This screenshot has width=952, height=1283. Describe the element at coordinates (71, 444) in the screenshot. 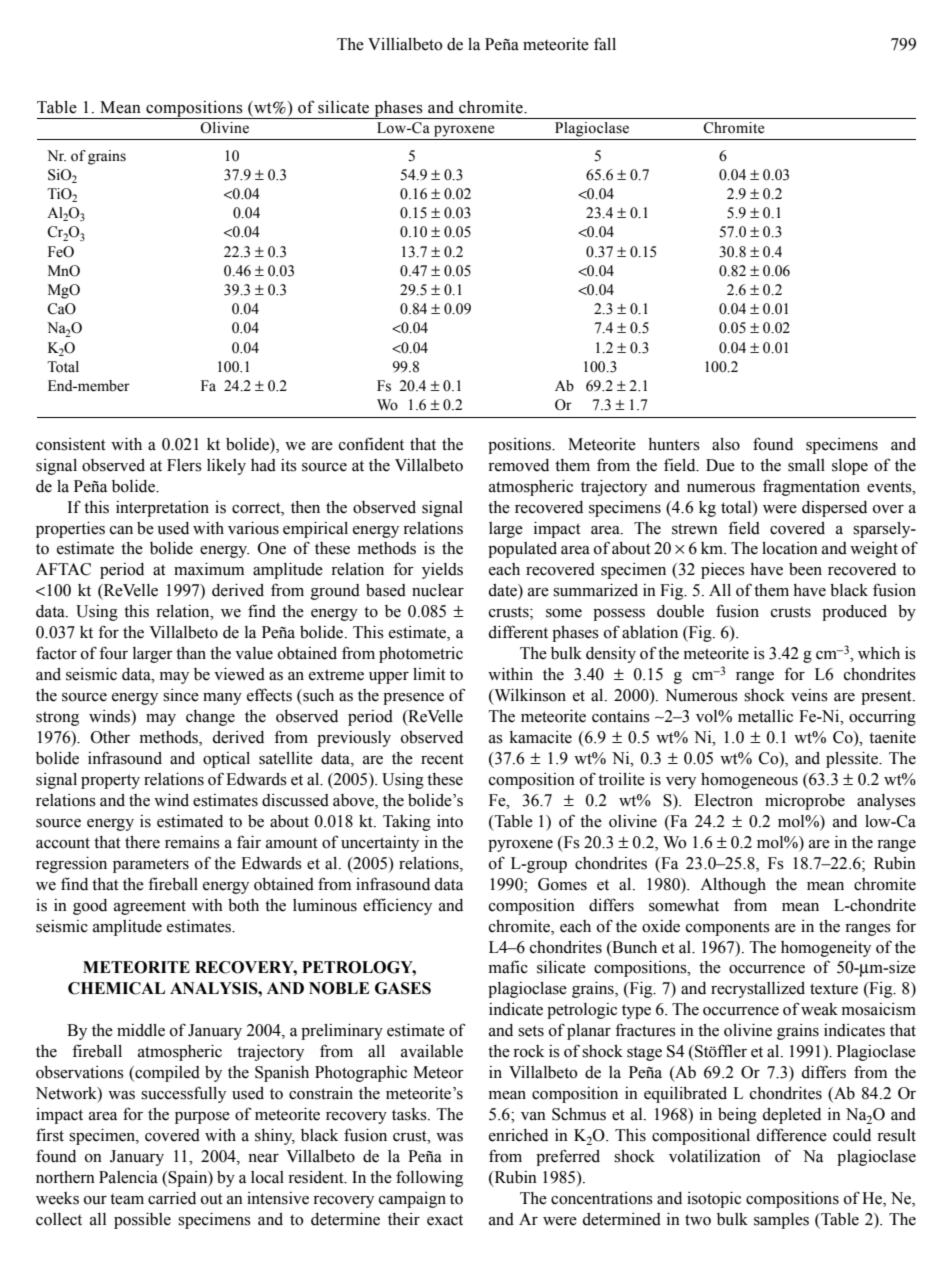

I see `consistent` at that location.
